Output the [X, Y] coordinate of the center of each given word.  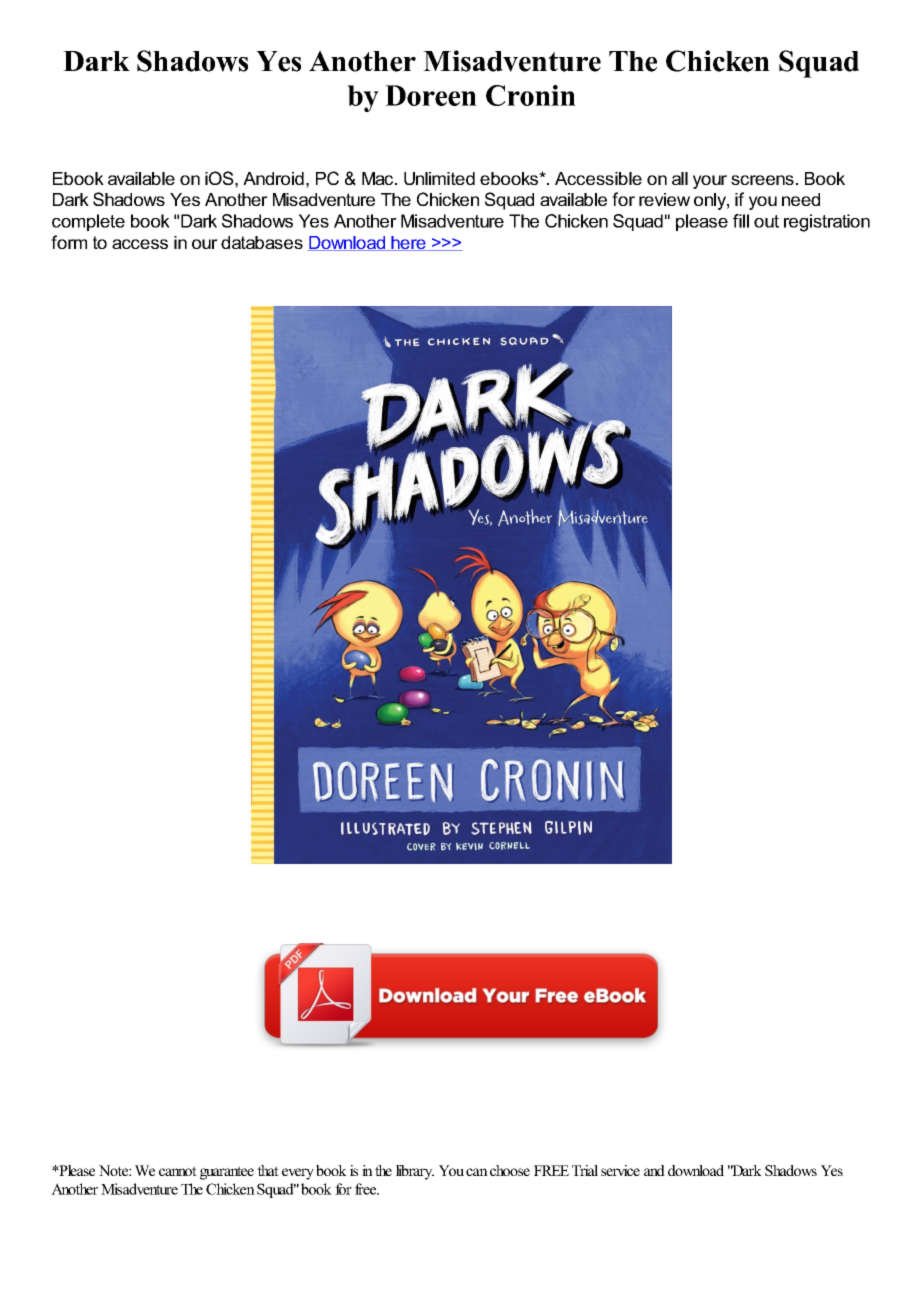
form [69, 242]
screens [762, 180]
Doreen [431, 95]
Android [273, 178]
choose [510, 1170]
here [409, 243]
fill [741, 221]
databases [262, 242]
